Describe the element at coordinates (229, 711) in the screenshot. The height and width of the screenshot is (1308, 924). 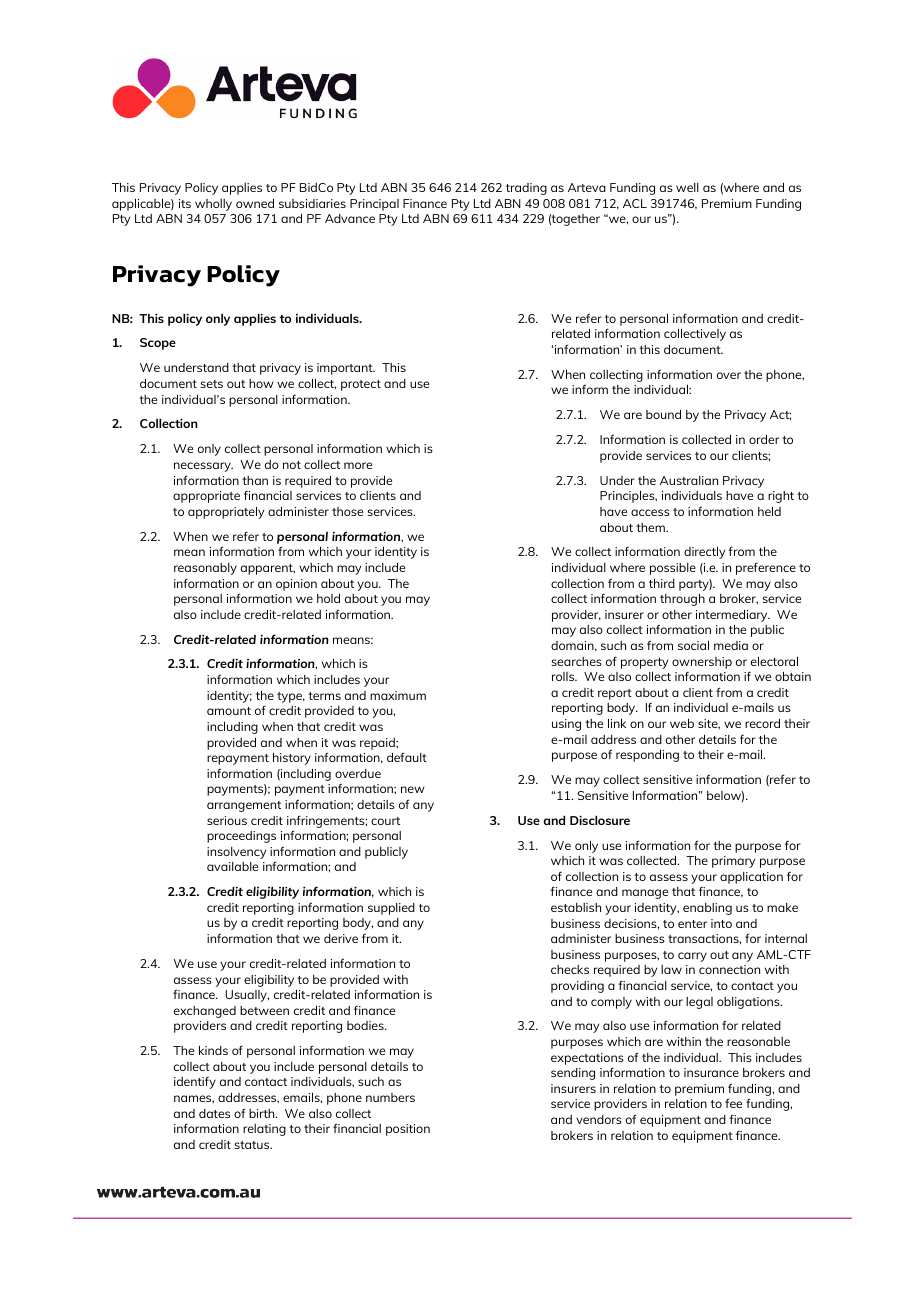
I see `amount` at that location.
